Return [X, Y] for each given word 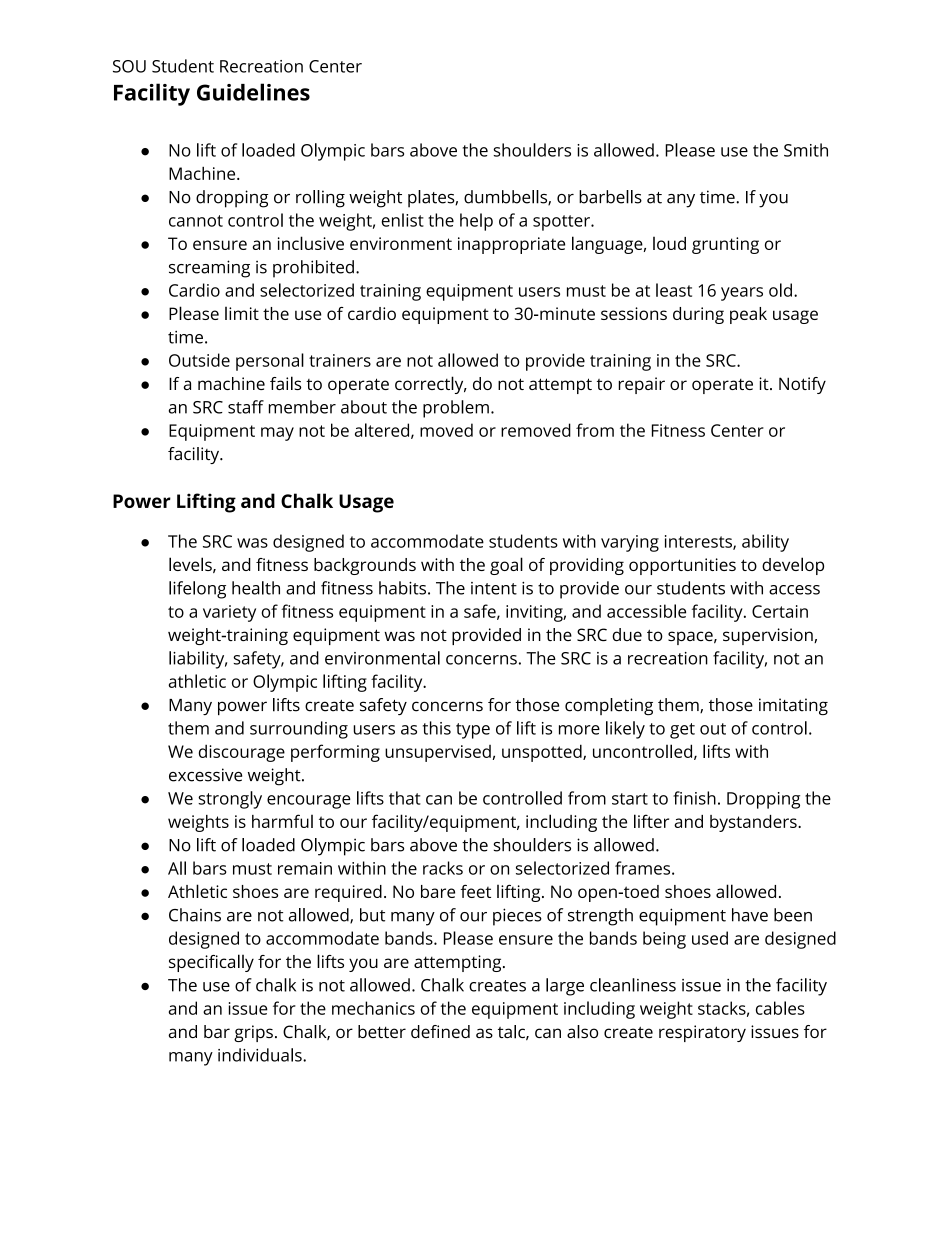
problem [456, 409]
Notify [802, 385]
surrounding [299, 730]
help [476, 222]
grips [253, 1033]
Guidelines [253, 92]
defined [440, 1031]
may [277, 434]
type [473, 731]
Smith [806, 150]
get [682, 731]
